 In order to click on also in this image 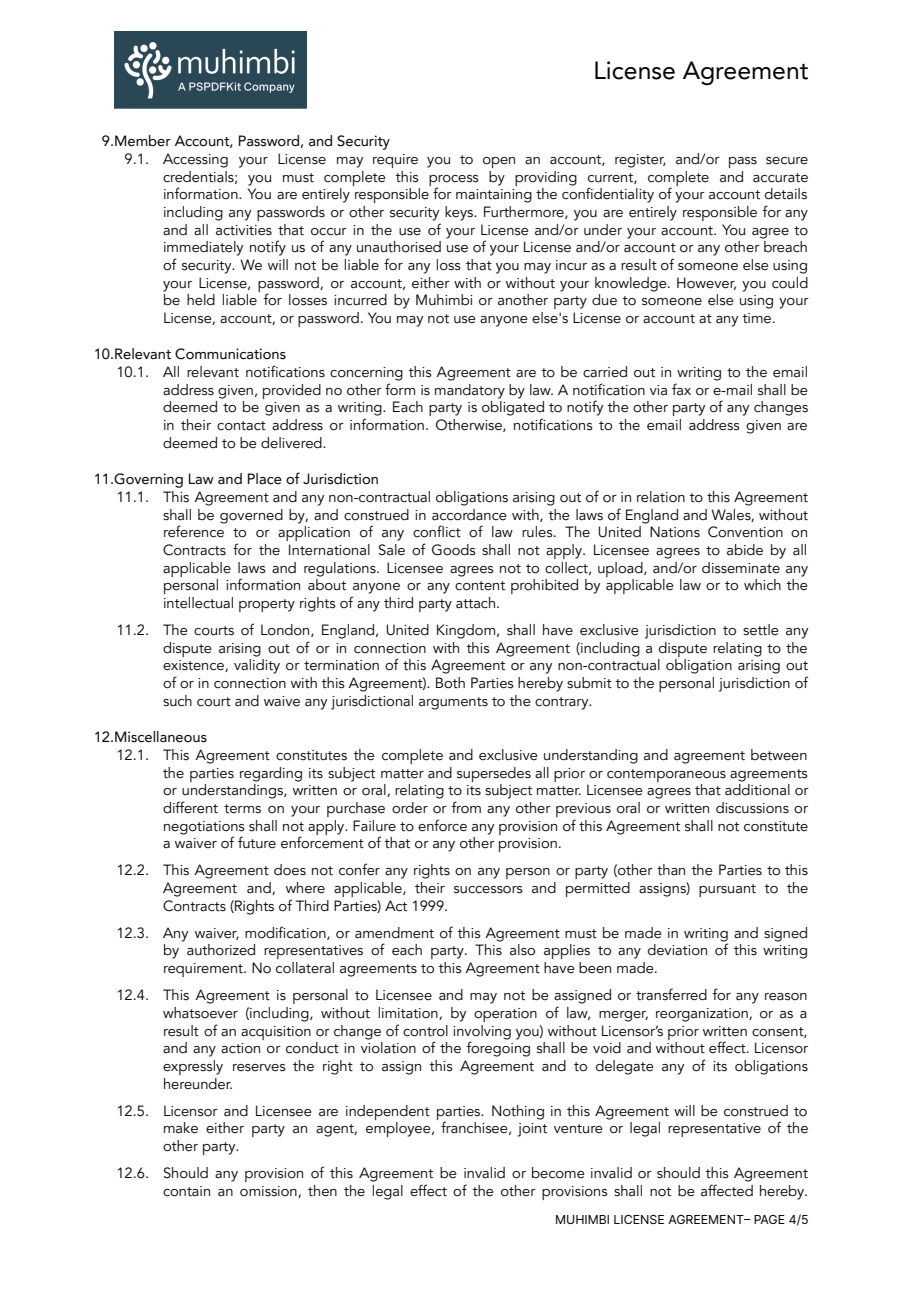, I will do `click(522, 950)`.
